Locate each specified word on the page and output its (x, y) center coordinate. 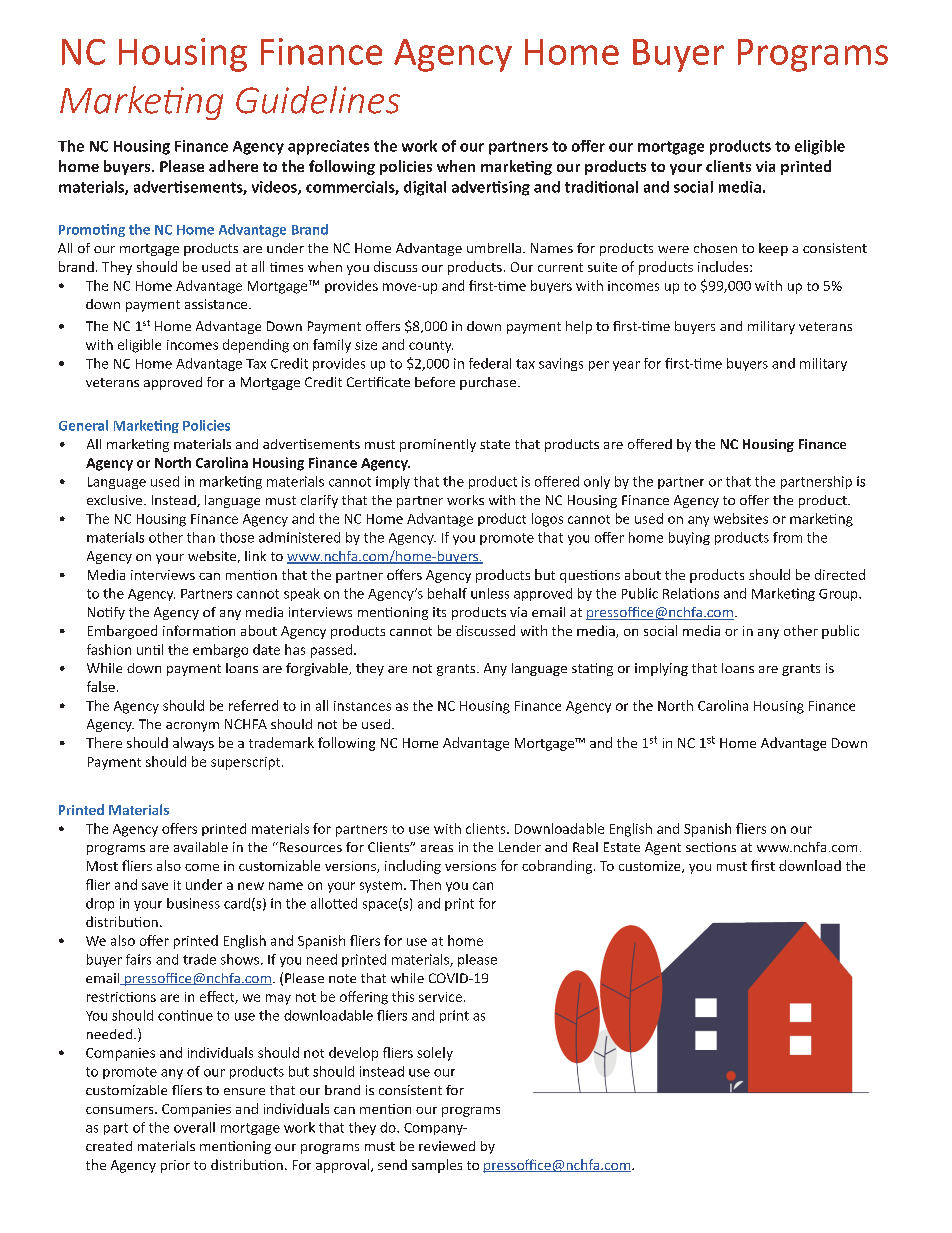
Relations (691, 593)
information (199, 630)
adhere (233, 166)
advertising (491, 188)
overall (194, 1127)
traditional (601, 187)
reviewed (447, 1146)
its (439, 612)
